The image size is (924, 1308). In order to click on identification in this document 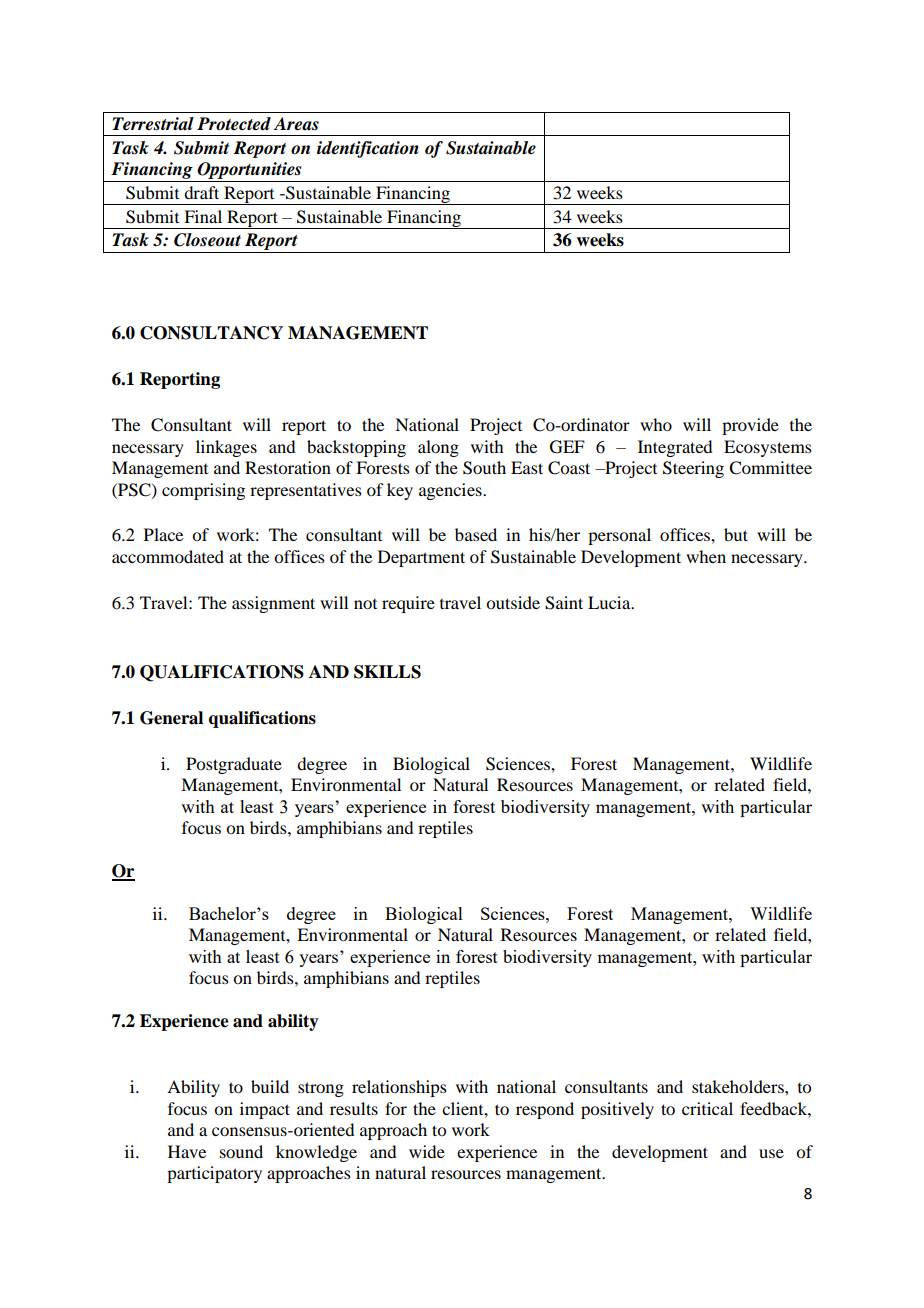, I will do `click(368, 149)`.
